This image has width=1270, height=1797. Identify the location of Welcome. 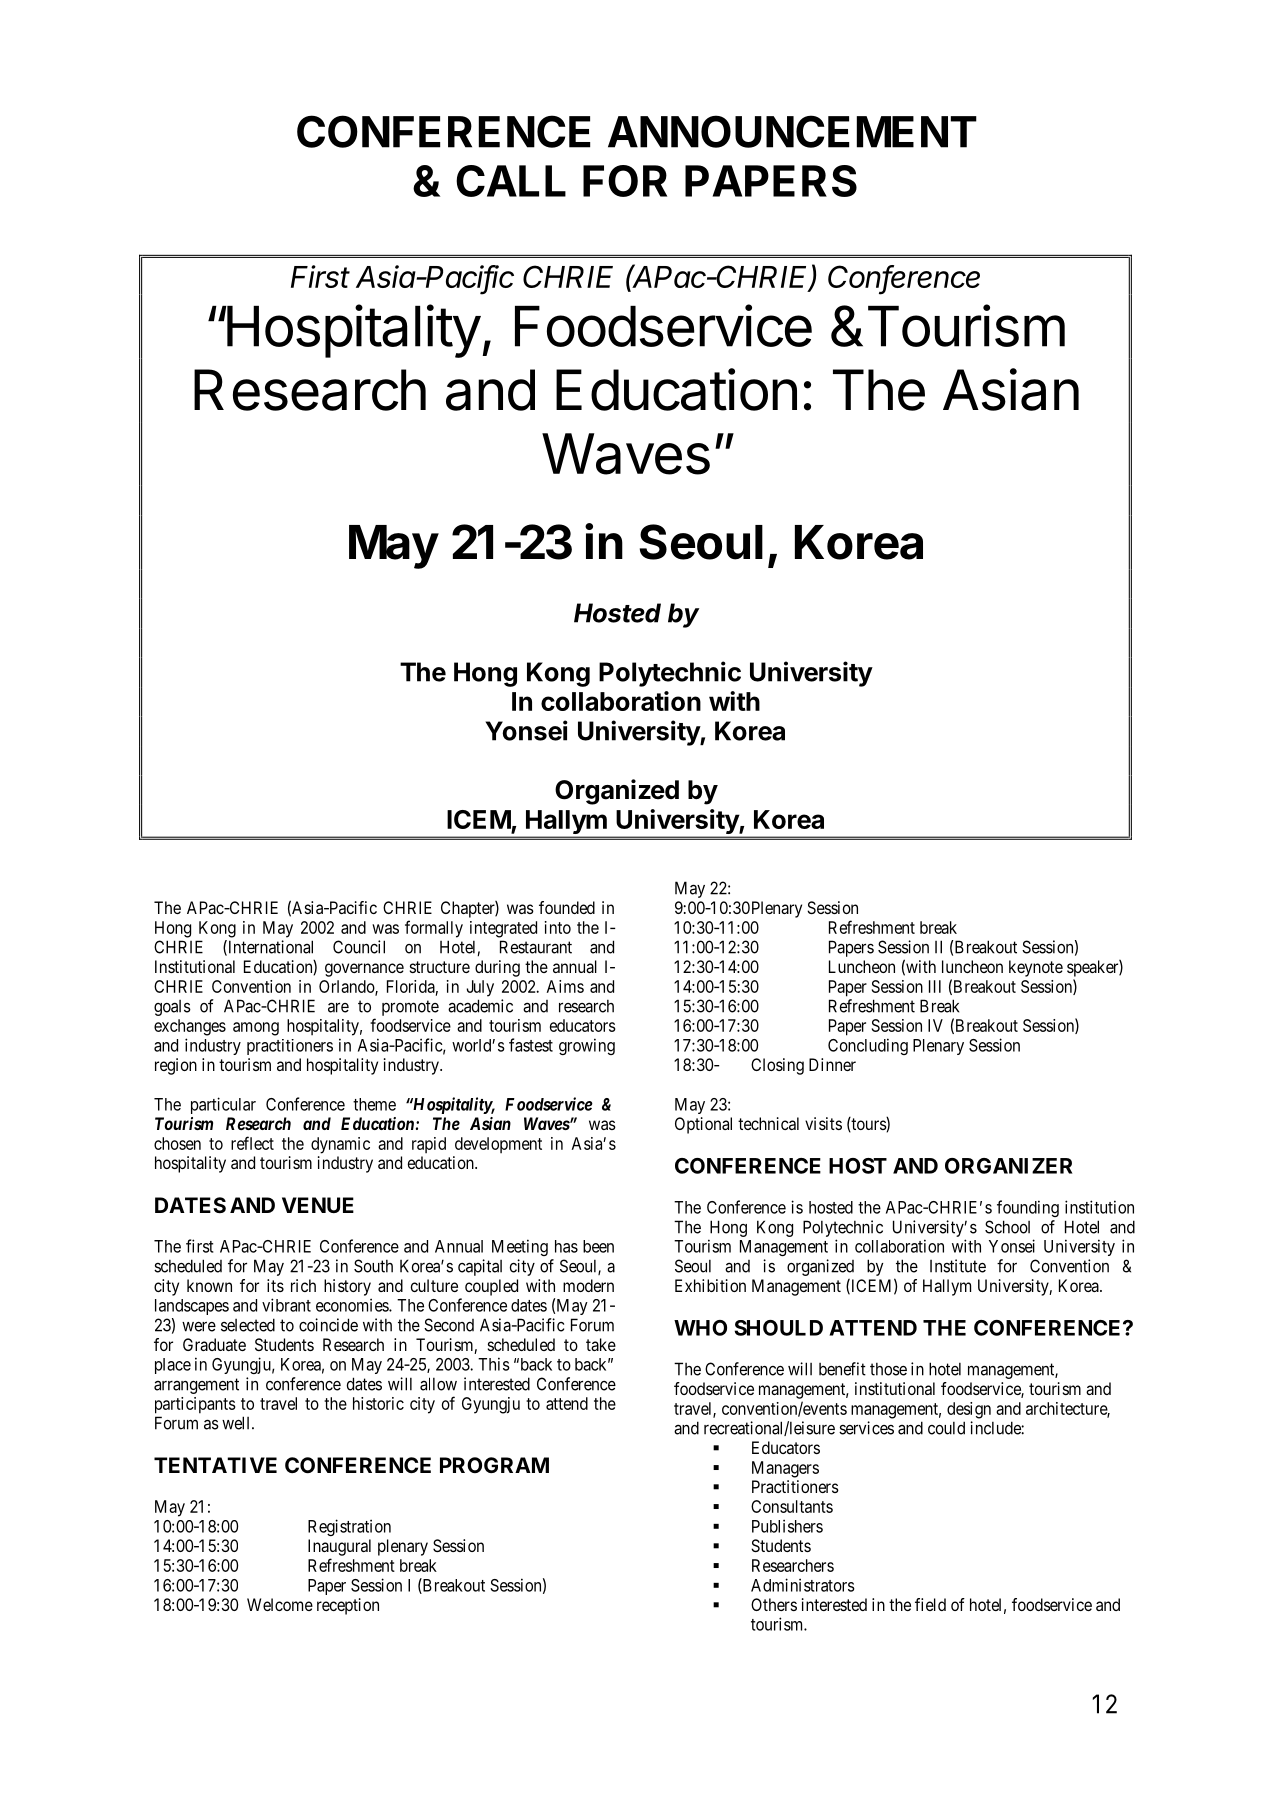
(280, 1604).
